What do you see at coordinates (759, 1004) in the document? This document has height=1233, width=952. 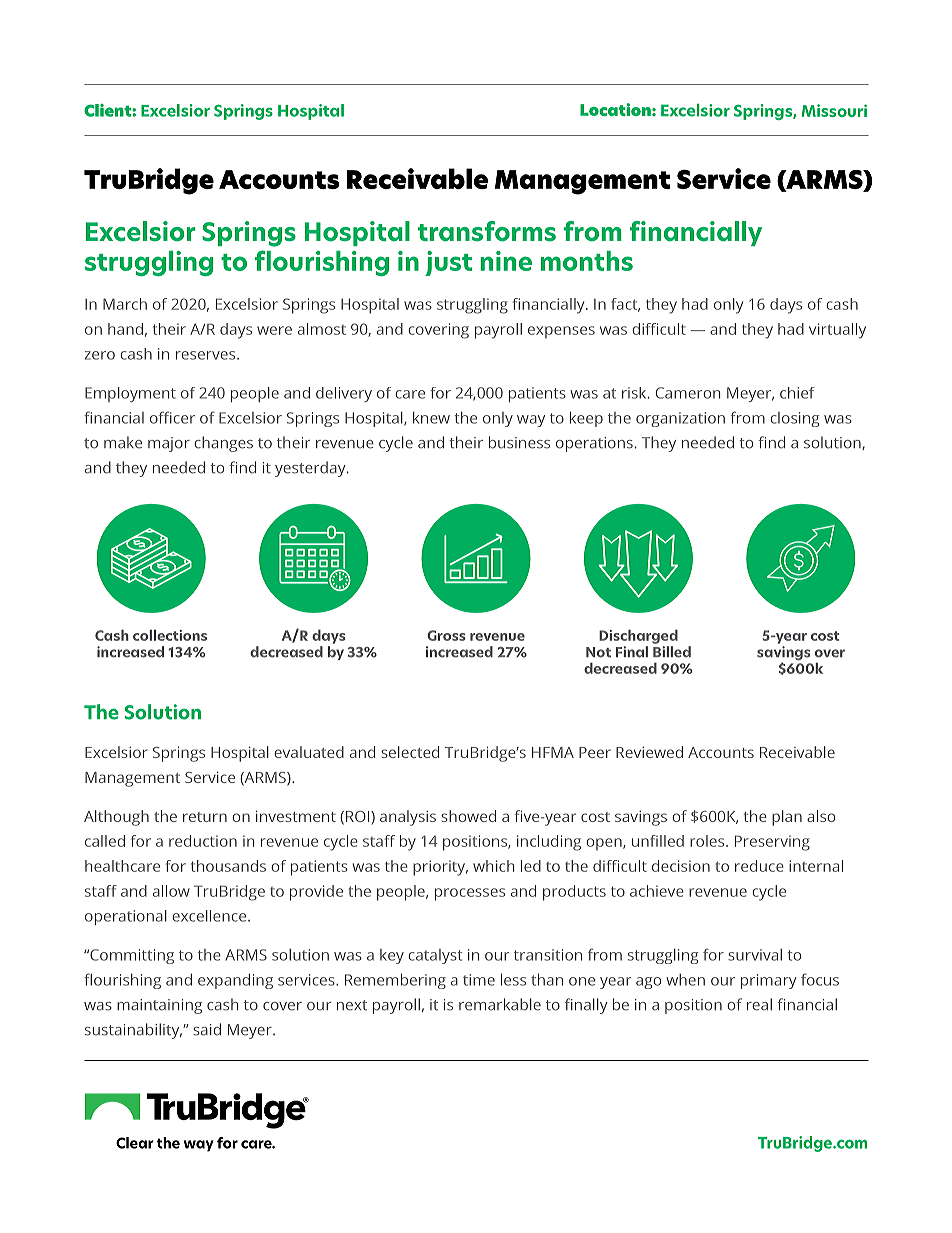 I see `real` at bounding box center [759, 1004].
